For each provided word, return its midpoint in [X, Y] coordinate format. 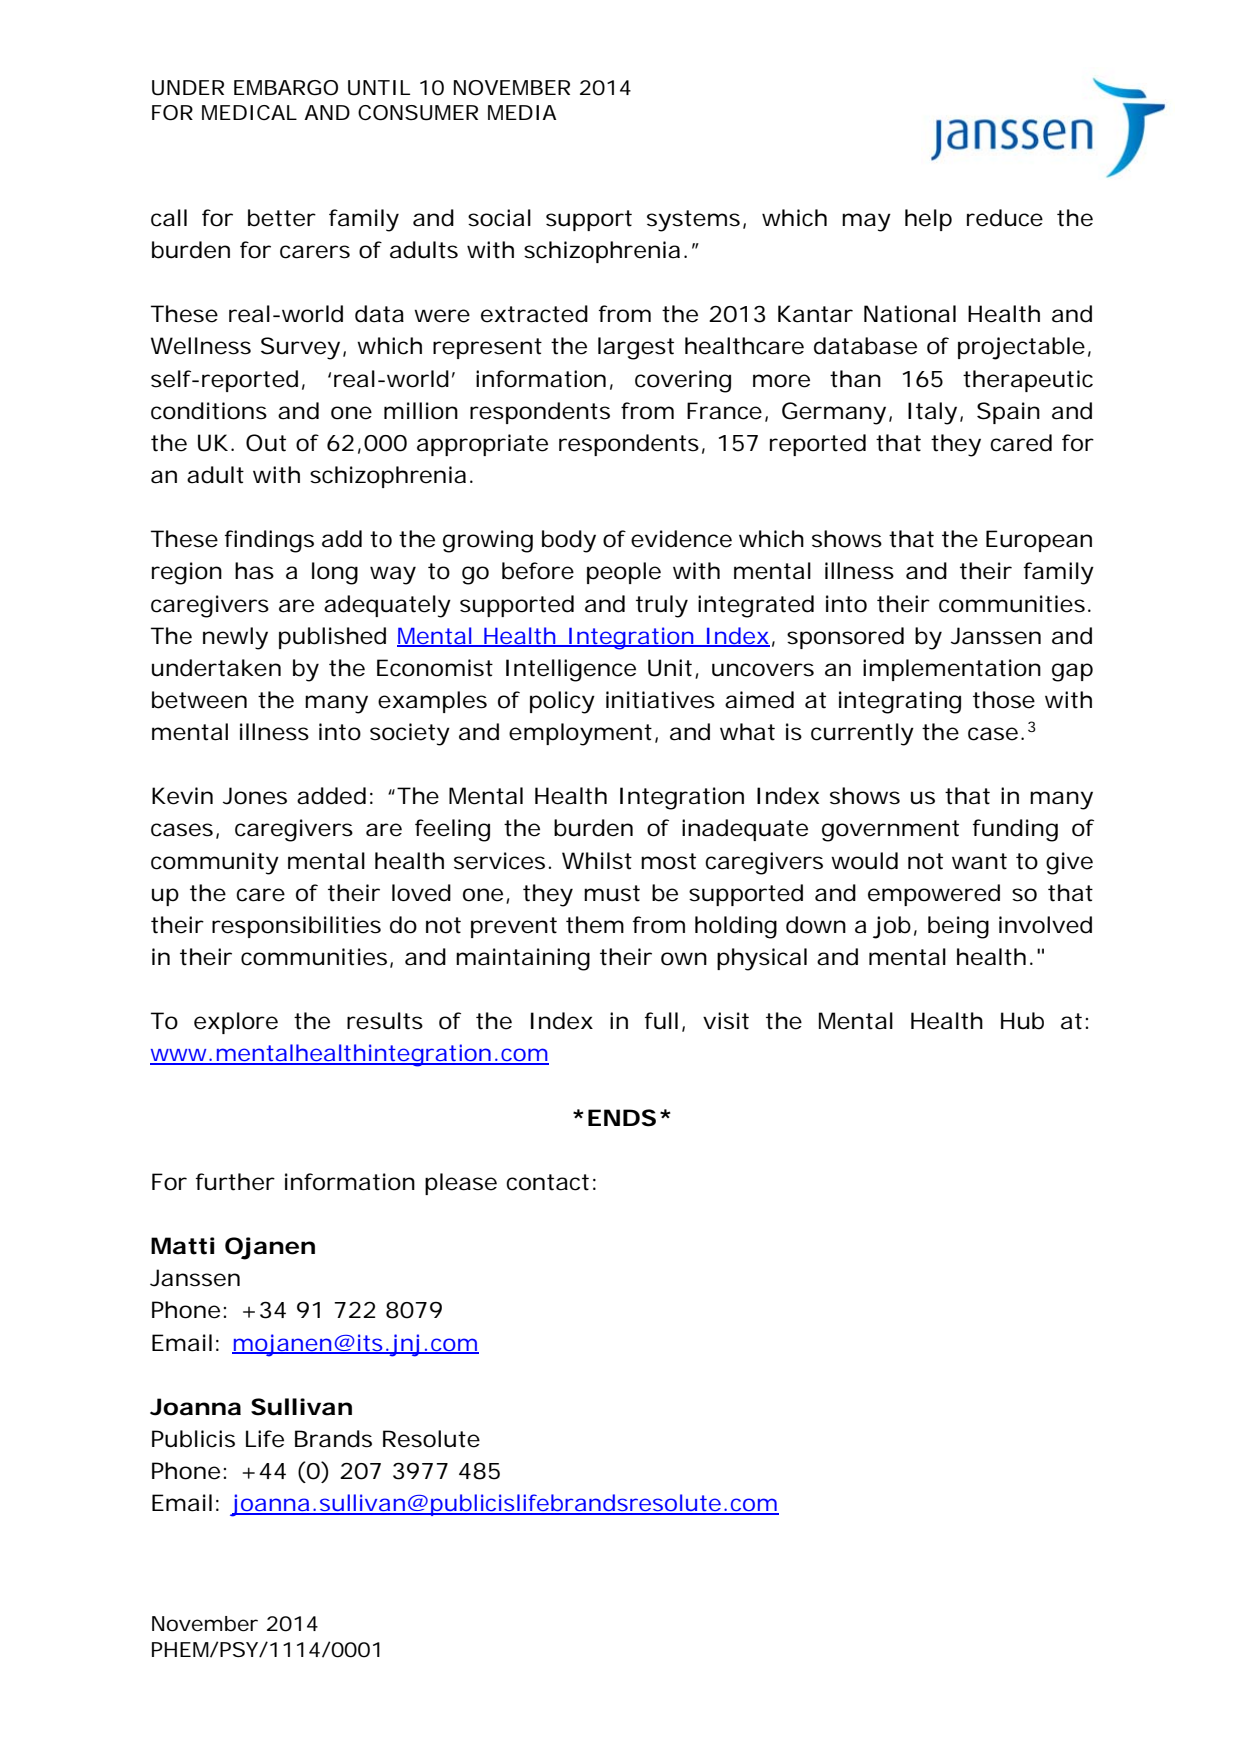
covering [683, 381]
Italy [932, 413]
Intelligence [571, 670]
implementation [952, 670]
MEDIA [522, 112]
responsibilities [296, 927]
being [958, 927]
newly [235, 638]
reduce [1005, 218]
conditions [209, 411]
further [235, 1182]
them [595, 925]
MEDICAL [249, 112]
